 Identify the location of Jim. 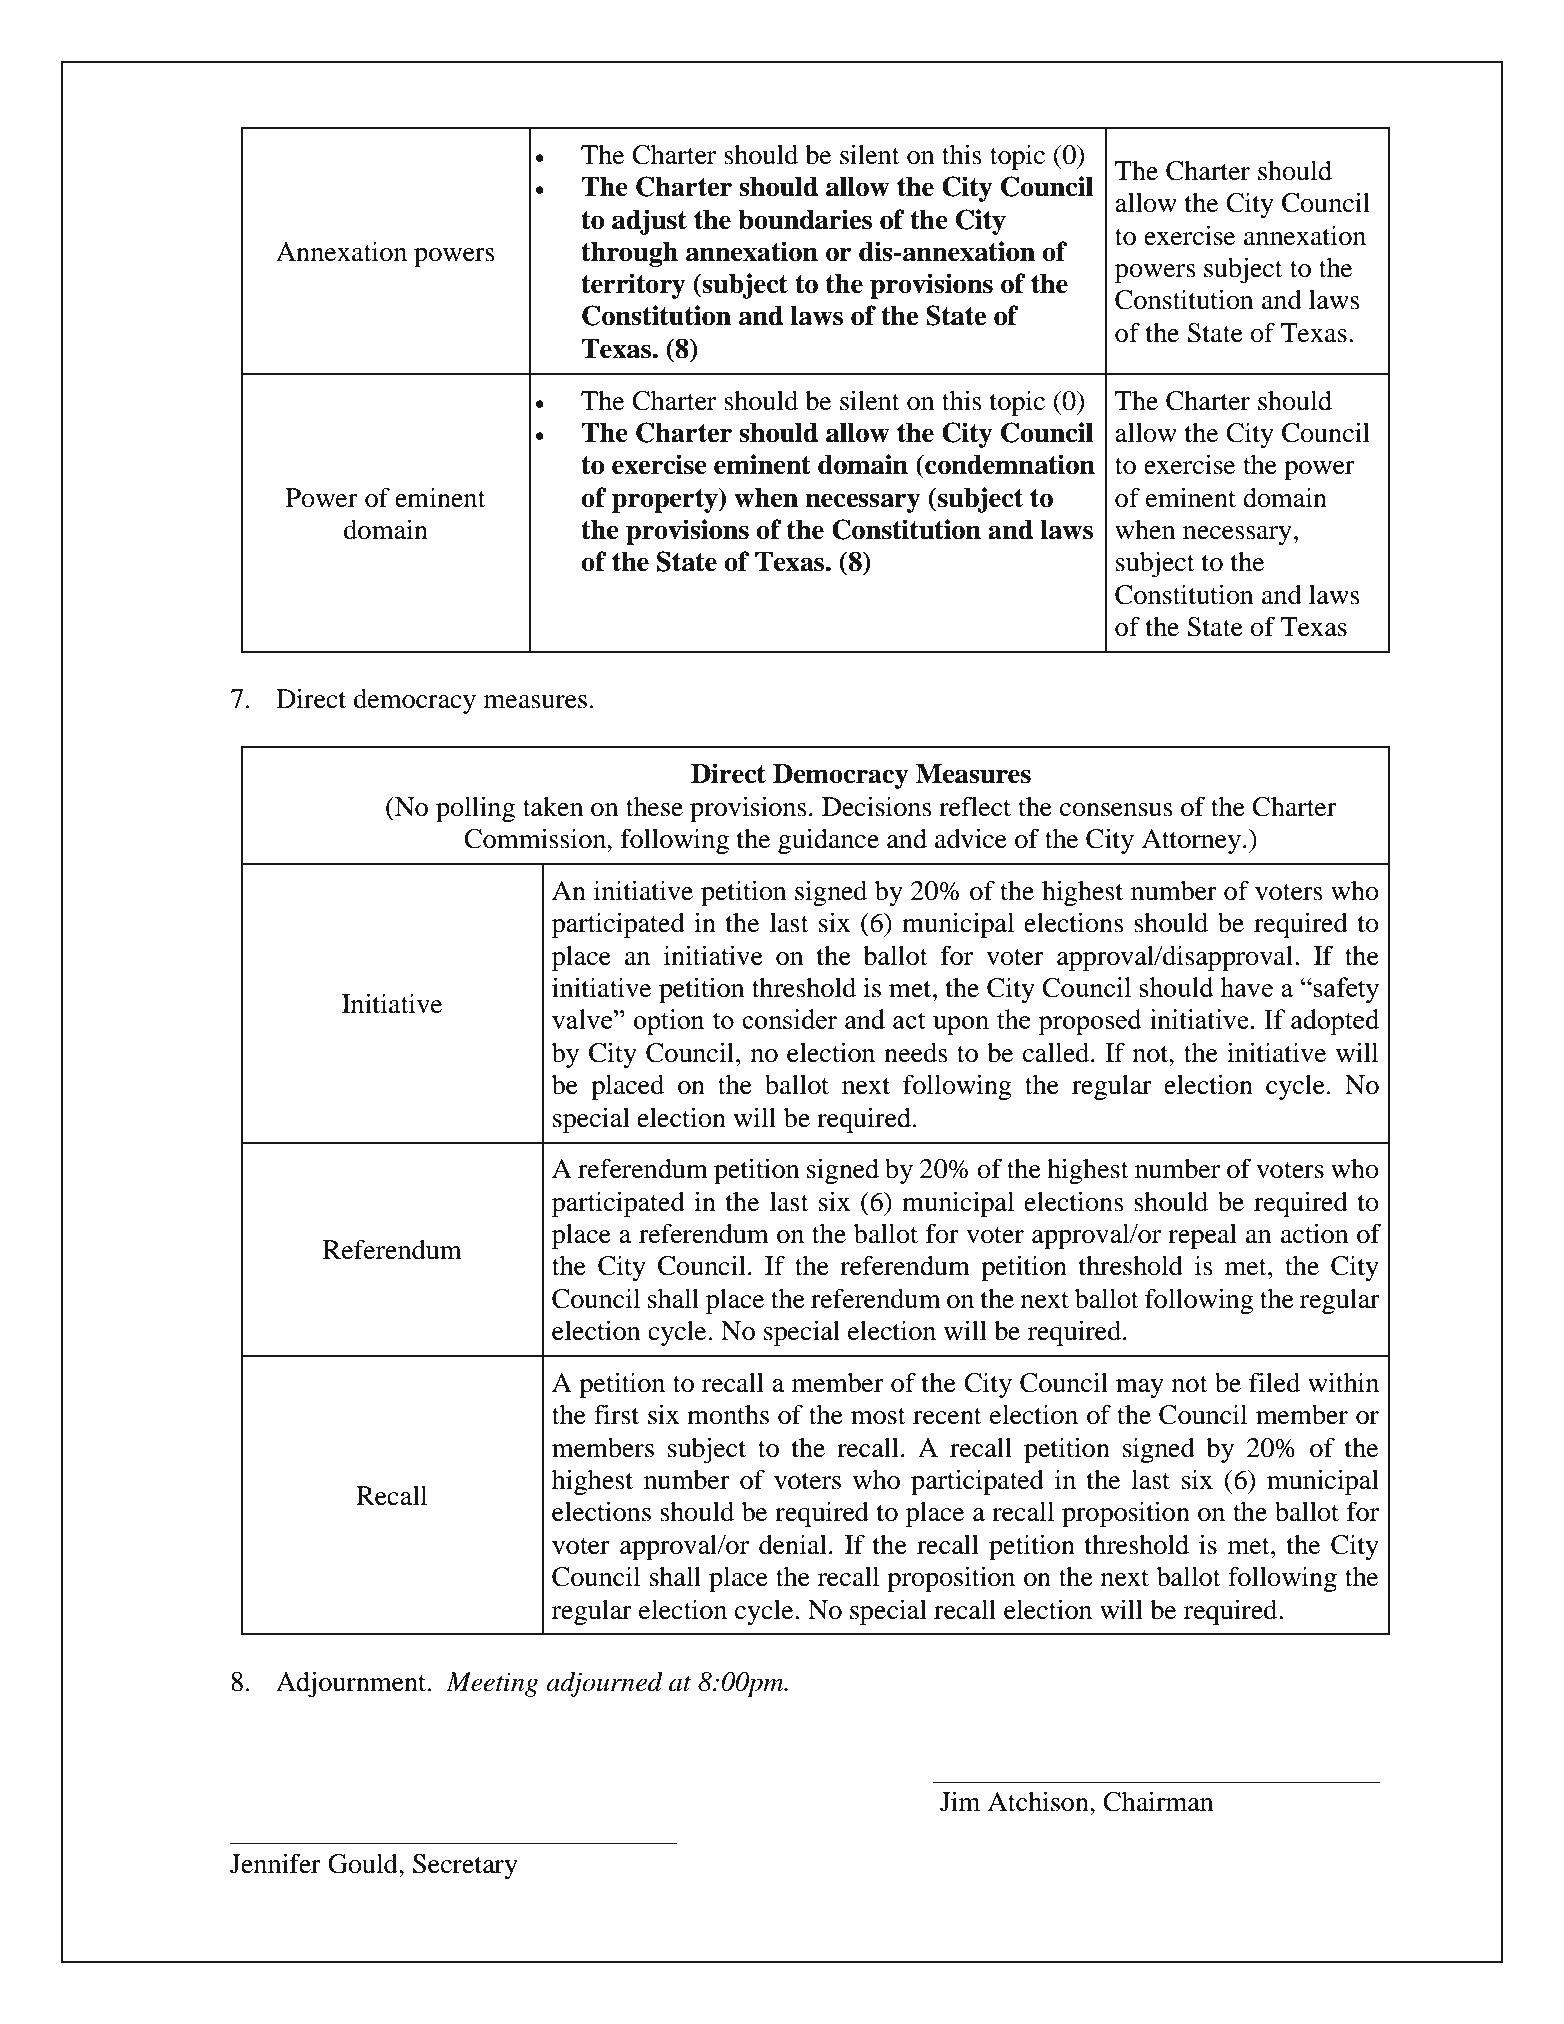
(960, 1801).
